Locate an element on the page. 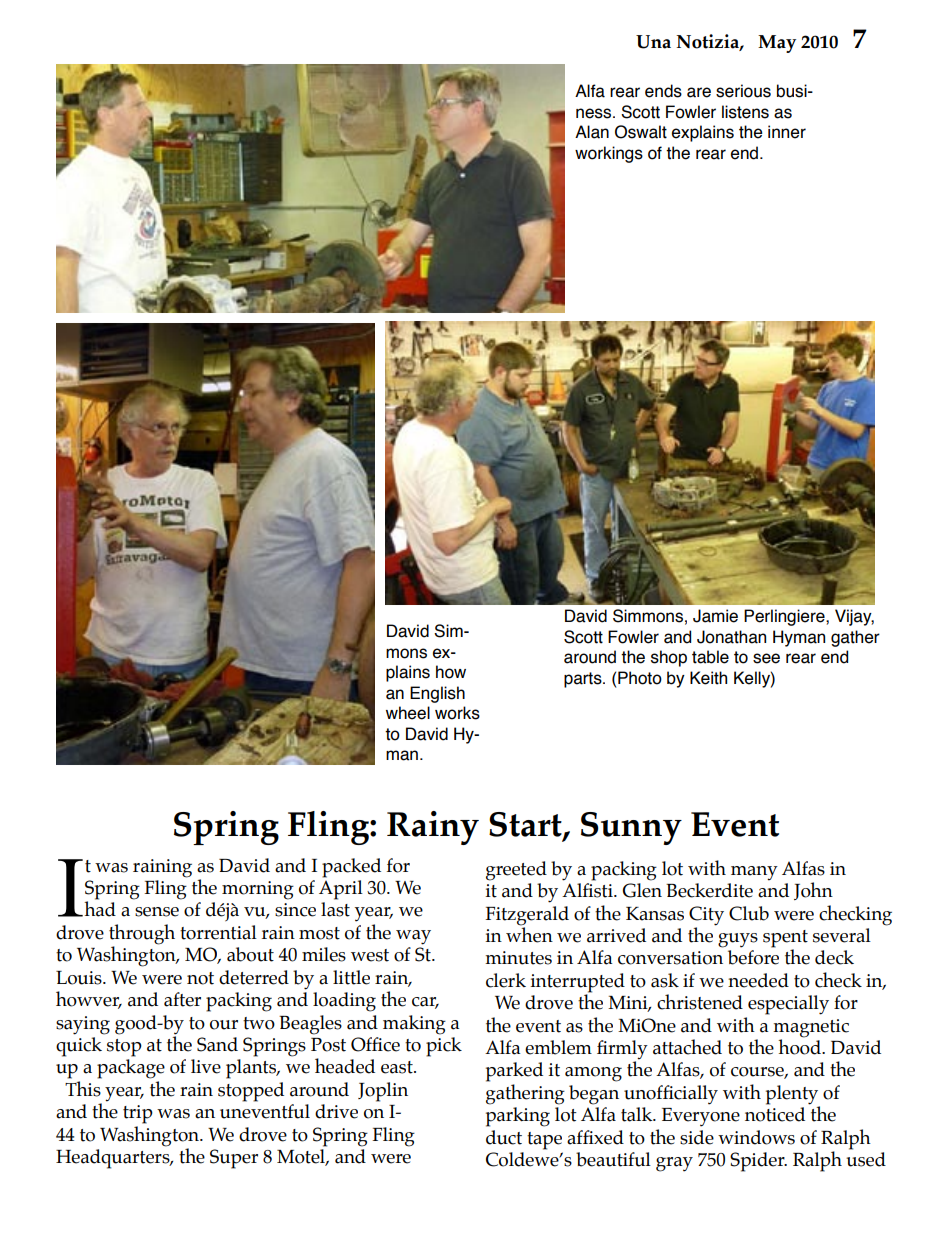  English is located at coordinates (437, 694).
